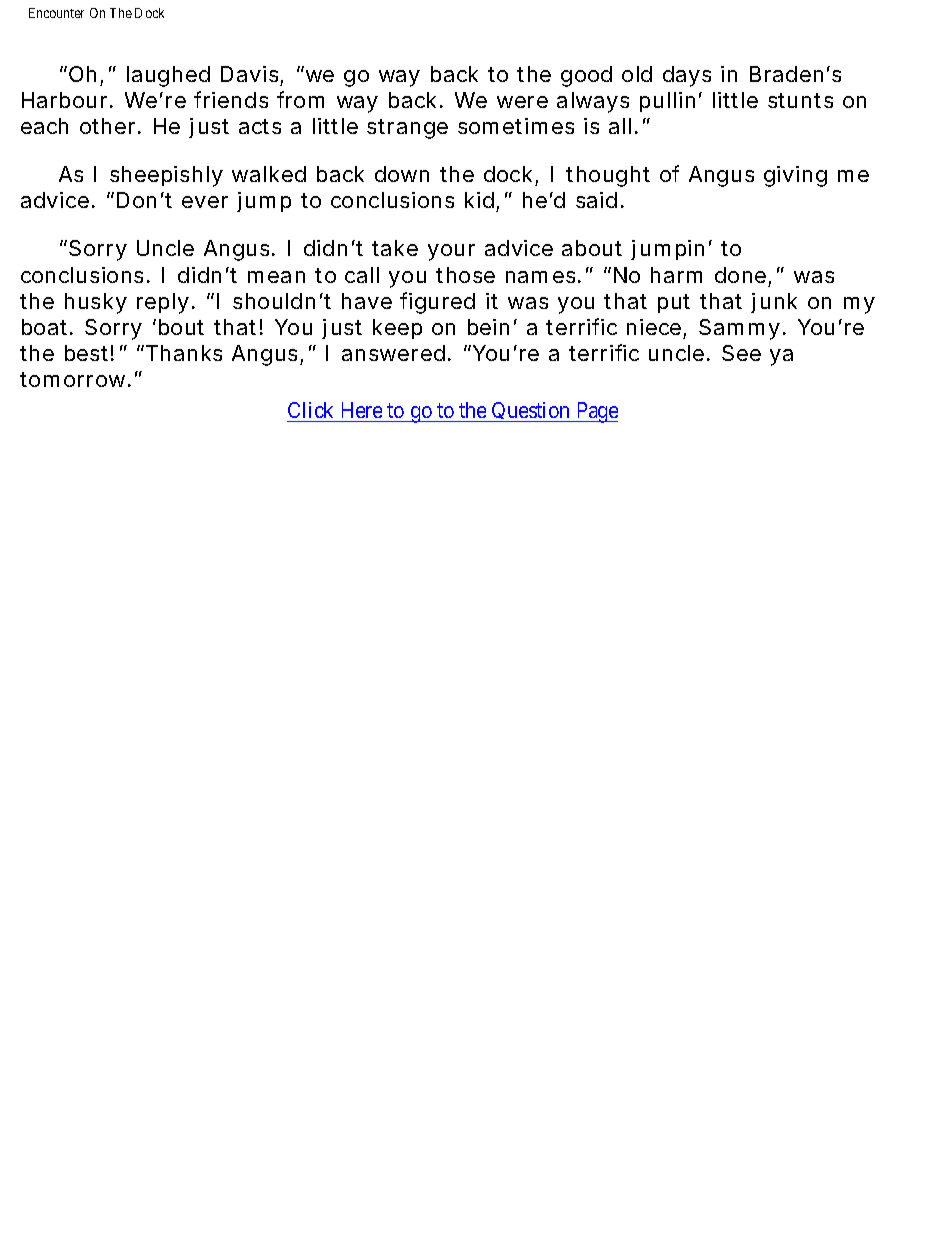 This document has width=952, height=1233. What do you see at coordinates (687, 76) in the document?
I see `days` at bounding box center [687, 76].
